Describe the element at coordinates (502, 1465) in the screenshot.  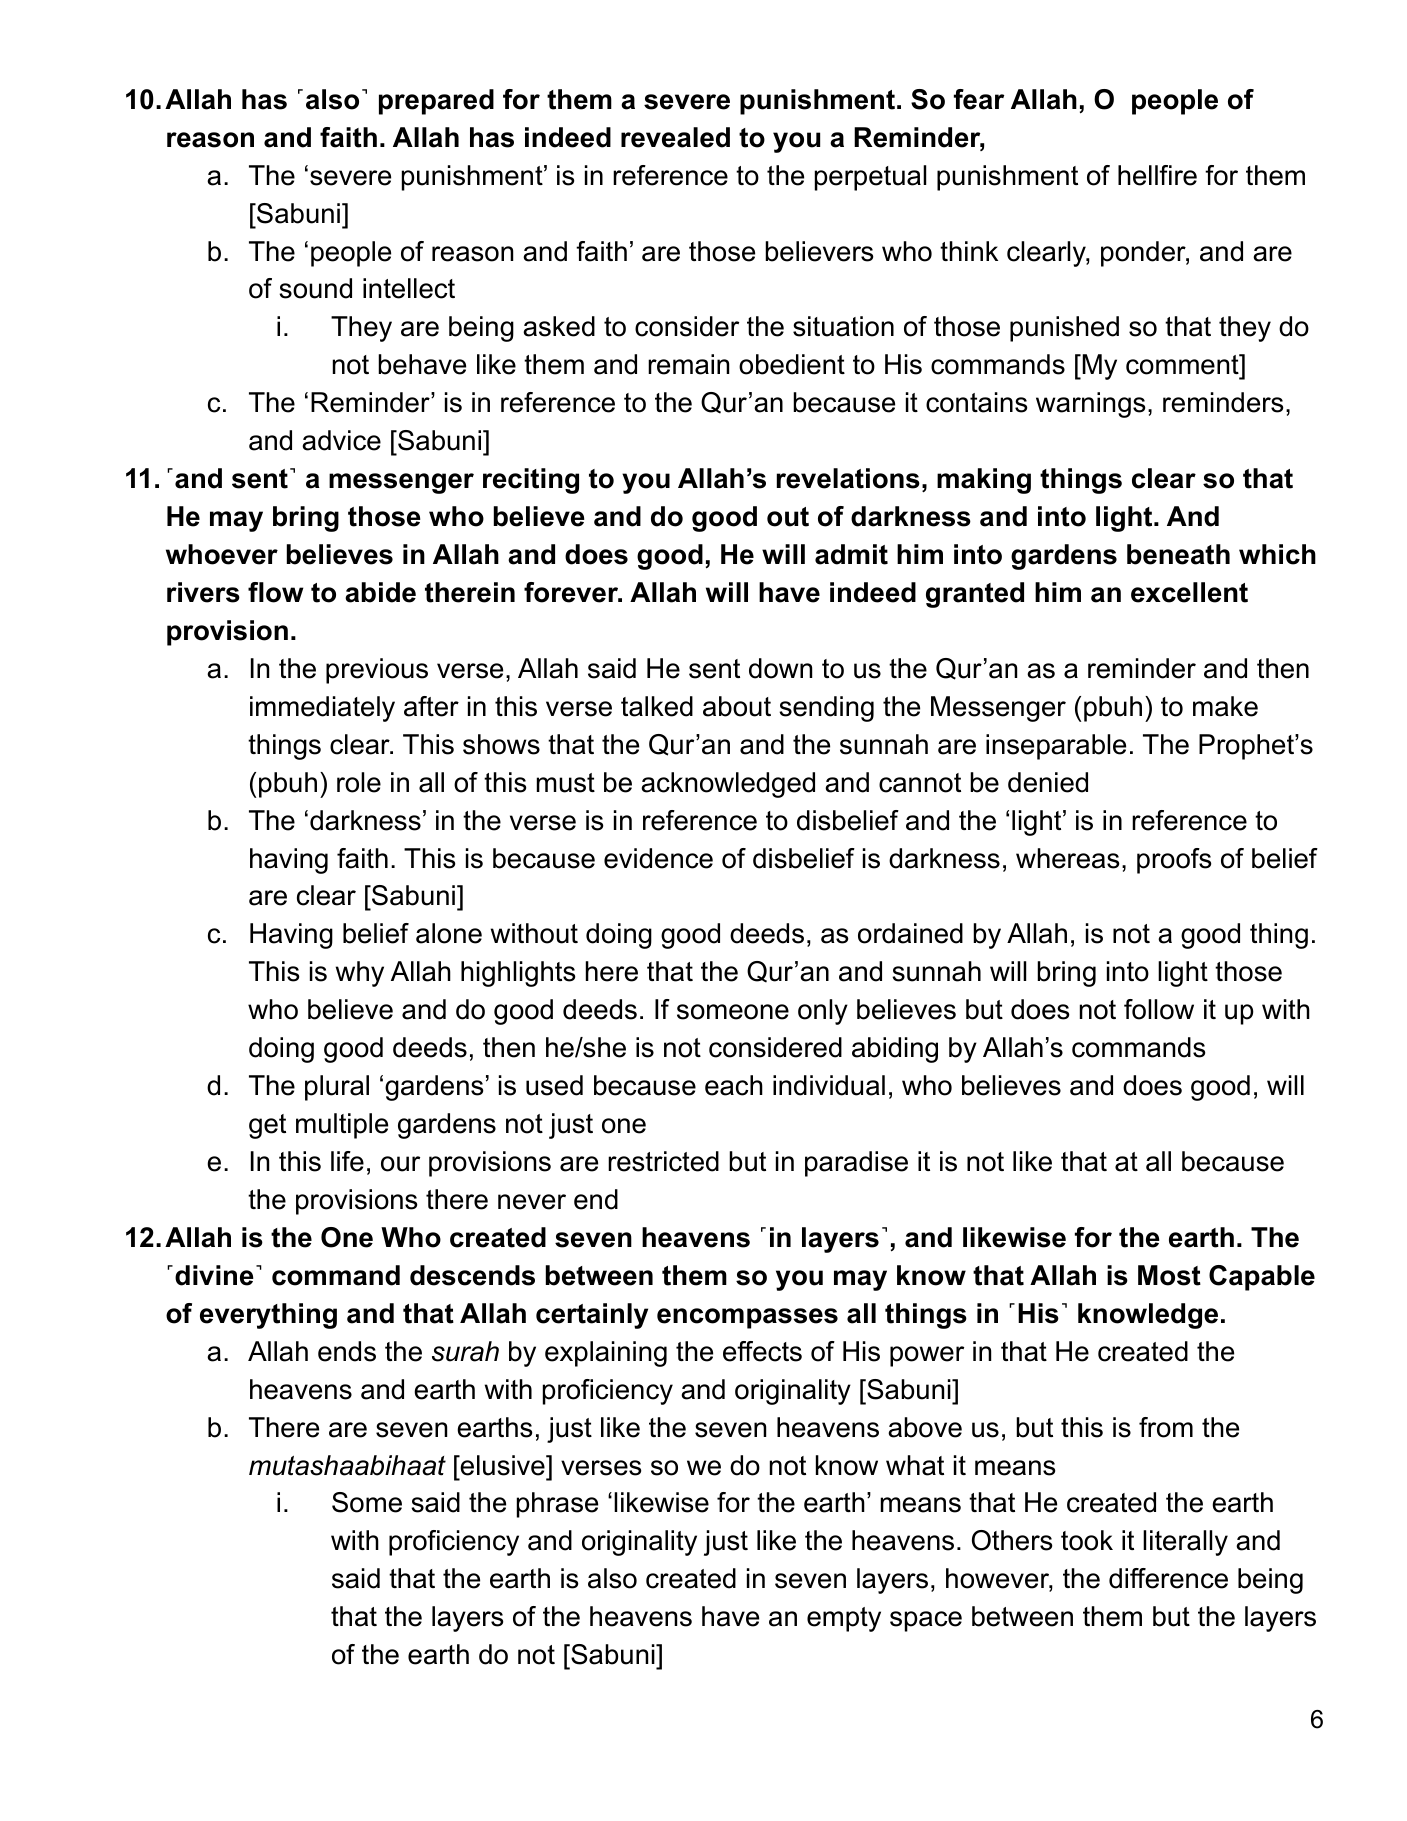
I see `elusive` at that location.
